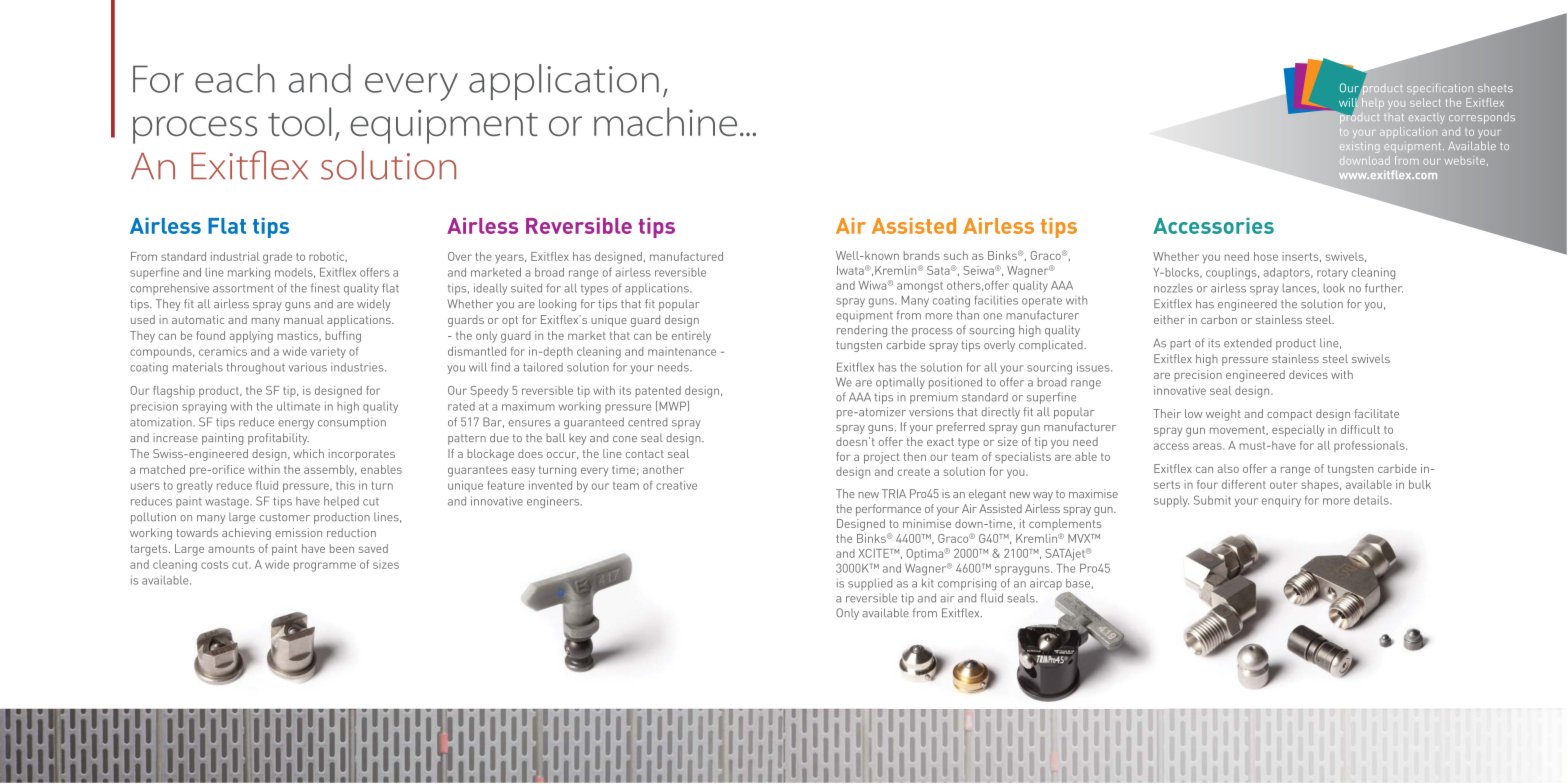  What do you see at coordinates (298, 406) in the image?
I see `ultimate` at bounding box center [298, 406].
